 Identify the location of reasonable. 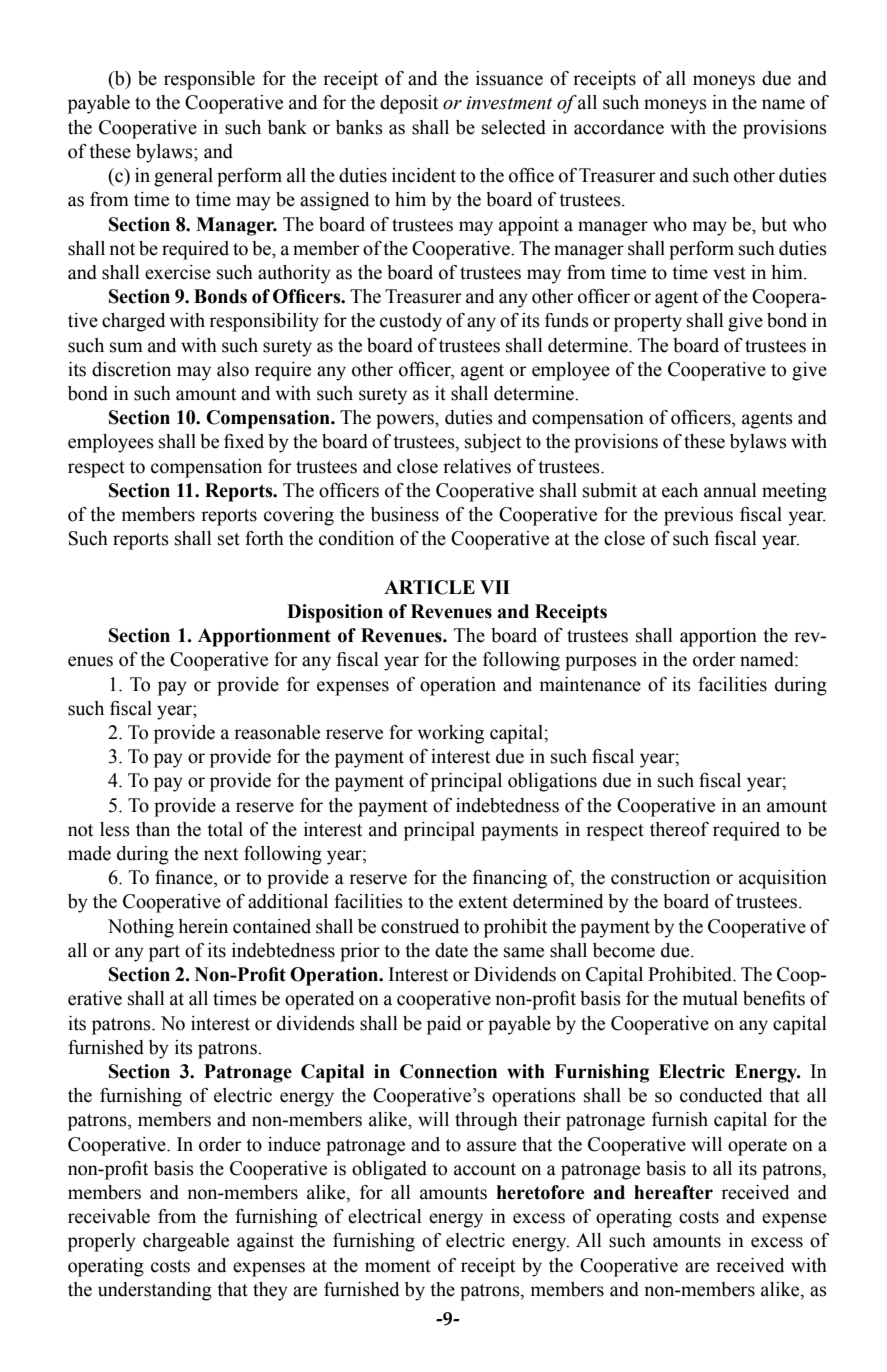
(277, 732).
